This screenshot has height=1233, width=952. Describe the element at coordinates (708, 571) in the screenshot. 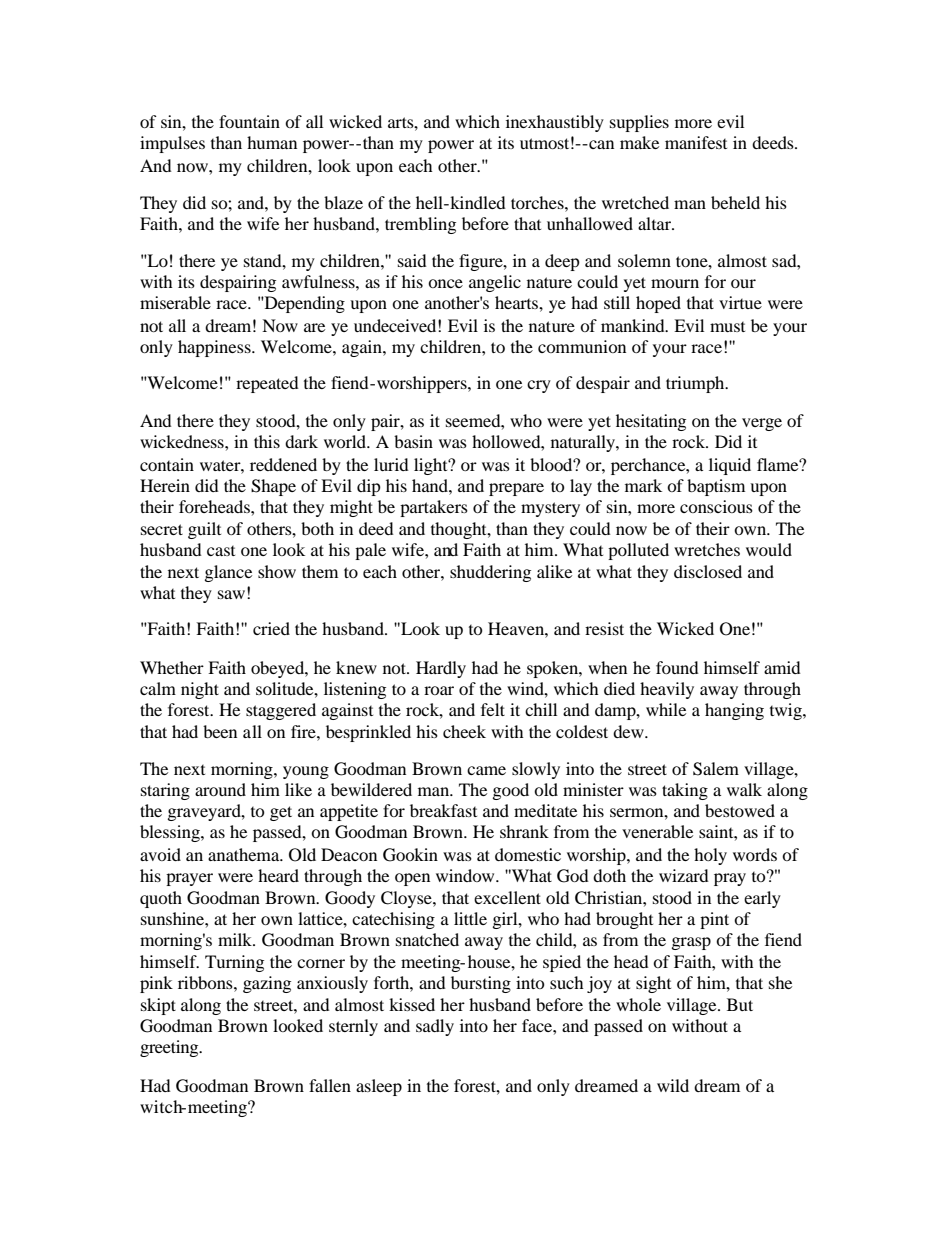

I see `disclosed` at that location.
